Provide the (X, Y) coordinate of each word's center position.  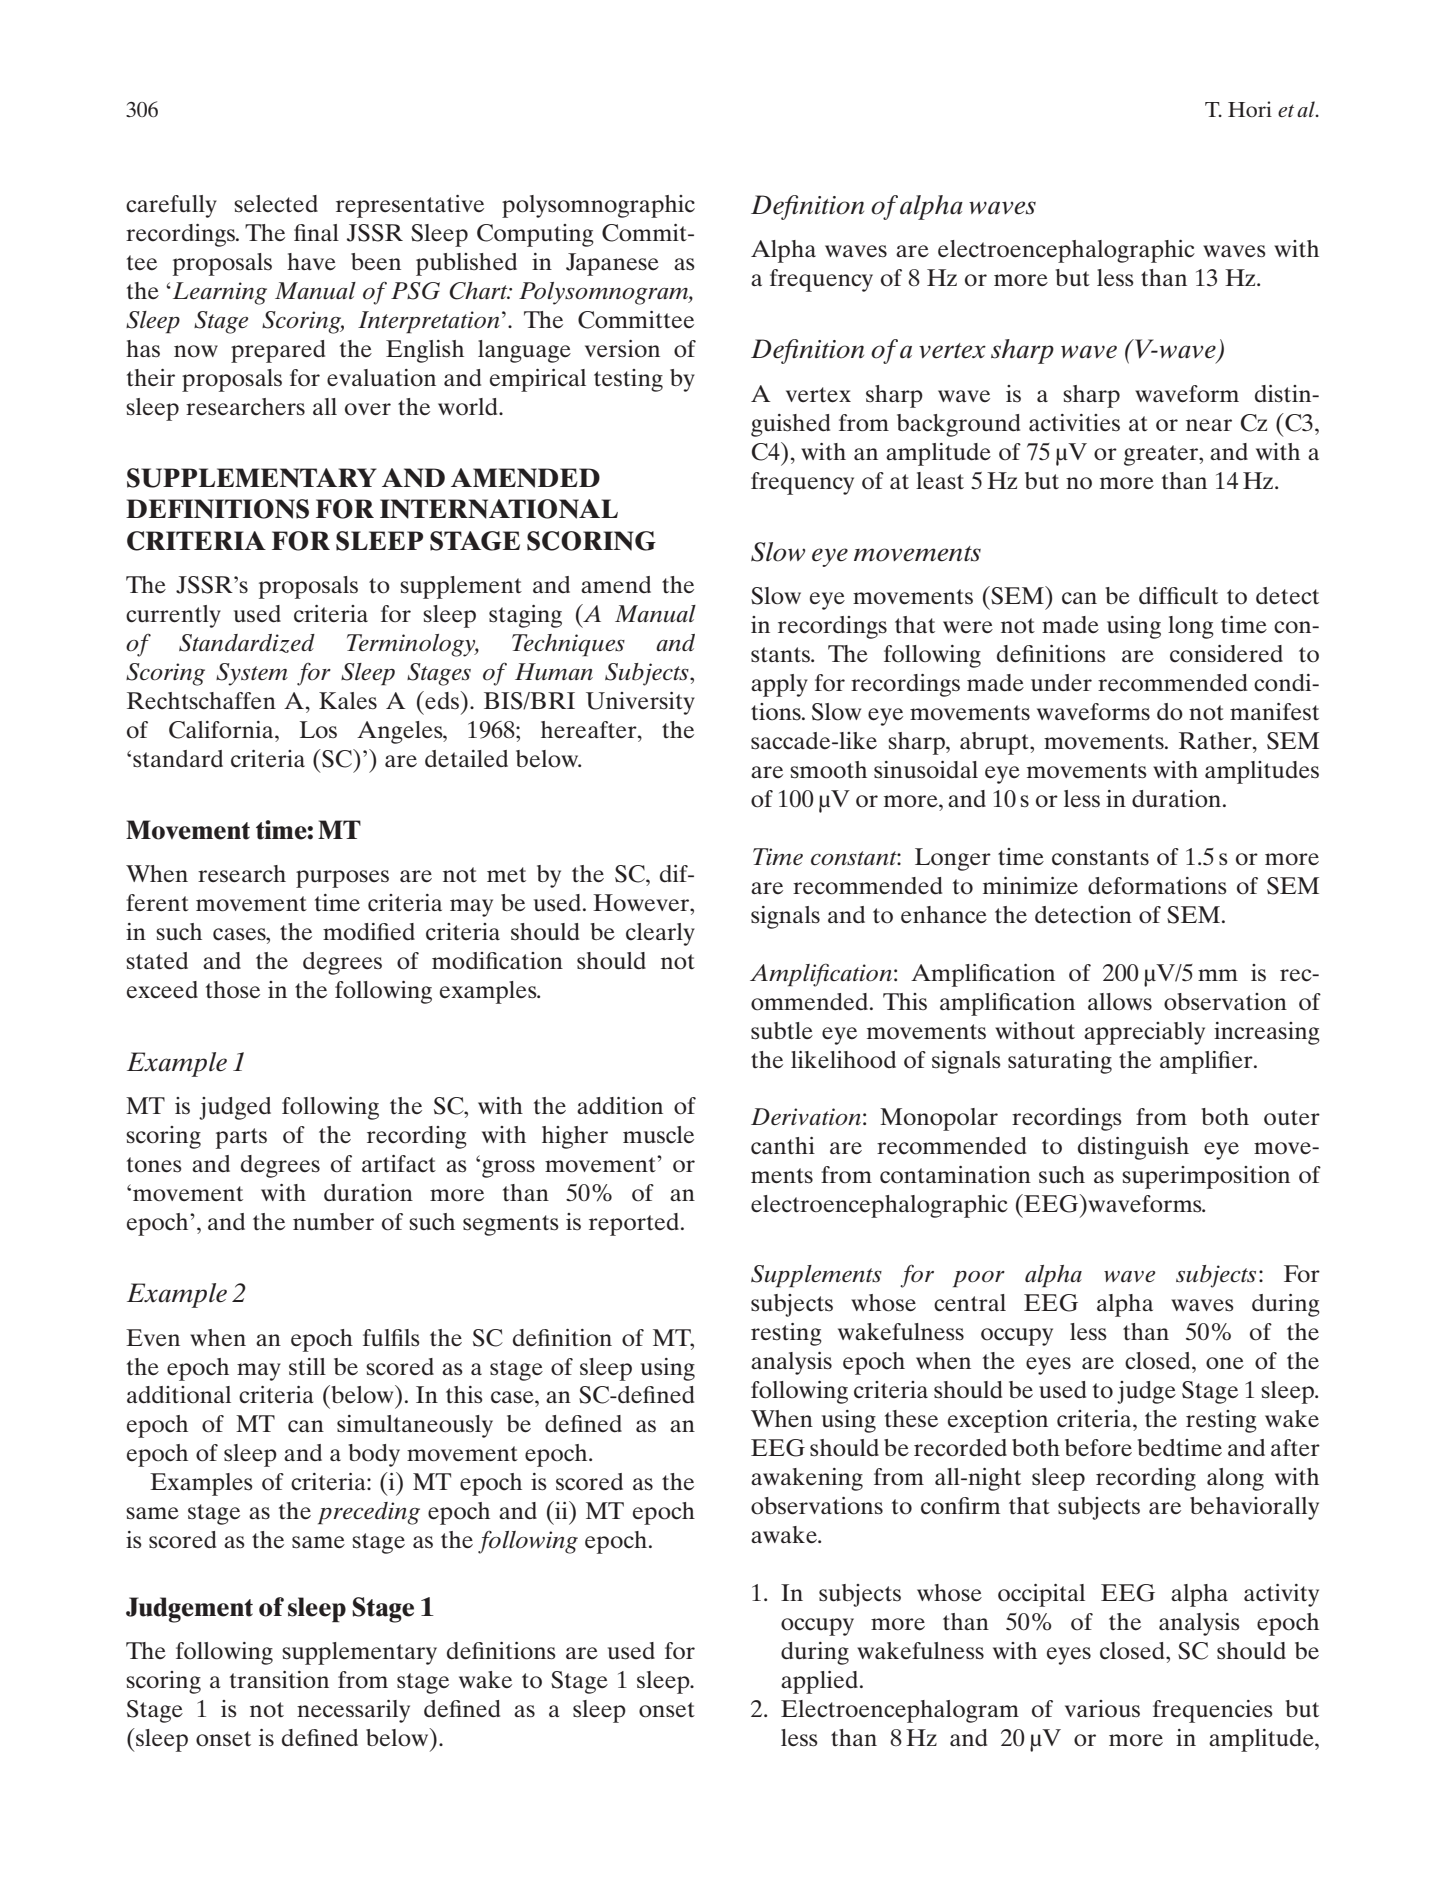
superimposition (1206, 1177)
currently (173, 616)
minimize (1030, 886)
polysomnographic (598, 206)
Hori (1250, 109)
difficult (1178, 596)
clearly (660, 934)
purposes (342, 879)
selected (276, 204)
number (333, 1221)
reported (634, 1224)
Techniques (568, 645)
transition (279, 1680)
